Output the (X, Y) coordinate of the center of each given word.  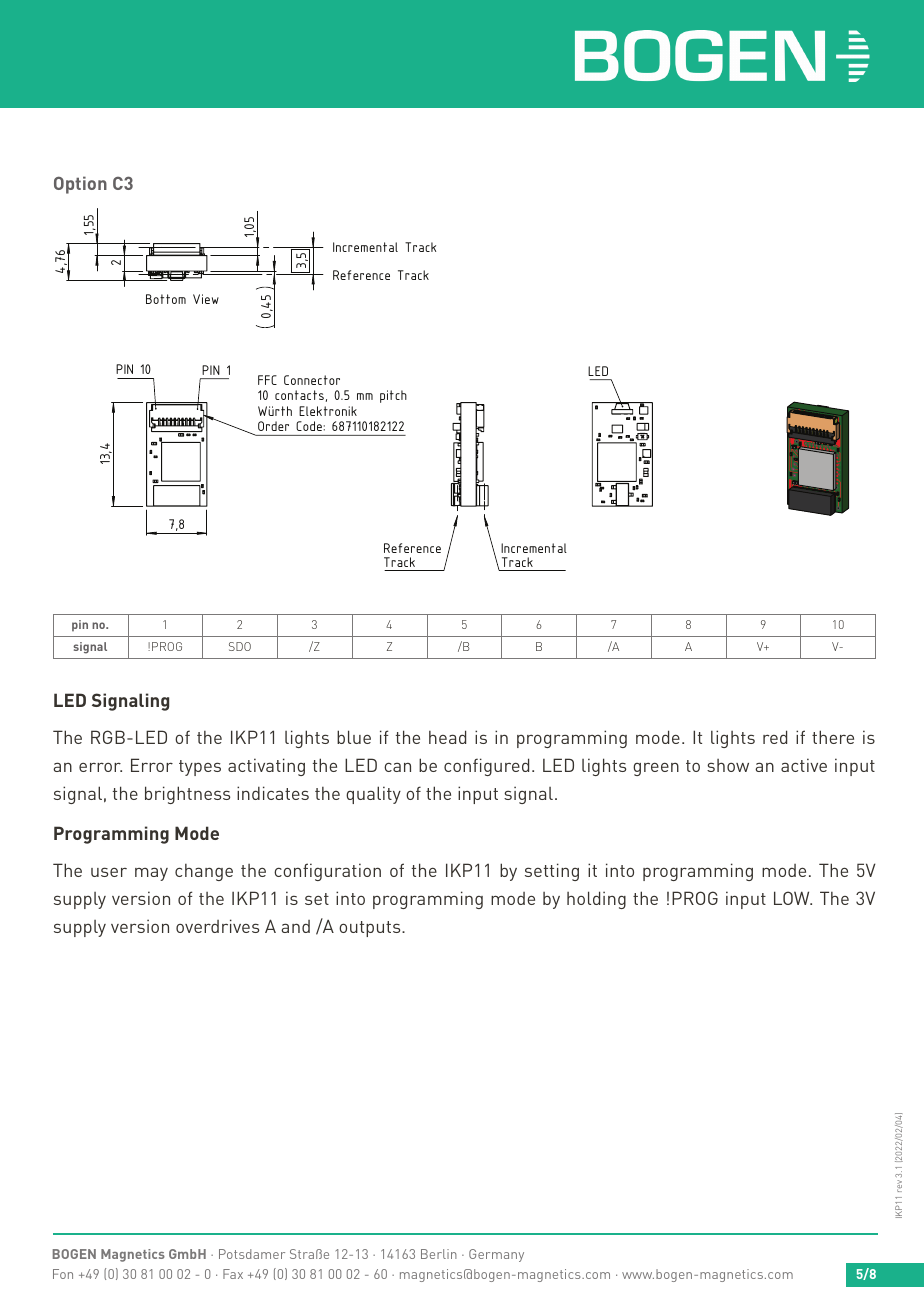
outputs (371, 929)
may (151, 874)
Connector (312, 380)
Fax (233, 1274)
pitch (393, 396)
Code (309, 426)
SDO (240, 646)
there (833, 737)
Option (80, 185)
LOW (793, 898)
